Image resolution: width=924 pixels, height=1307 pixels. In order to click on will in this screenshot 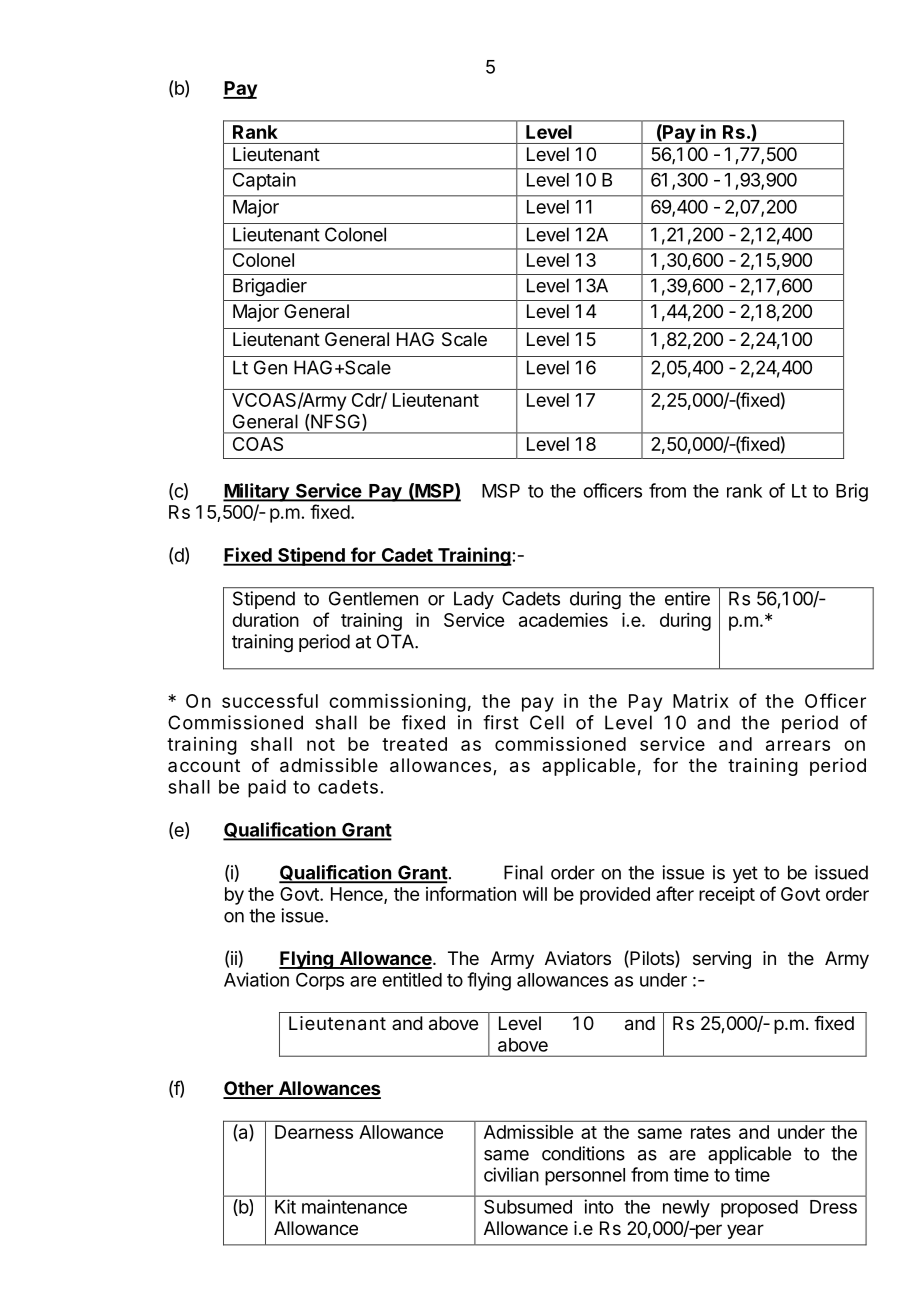, I will do `click(535, 894)`.
